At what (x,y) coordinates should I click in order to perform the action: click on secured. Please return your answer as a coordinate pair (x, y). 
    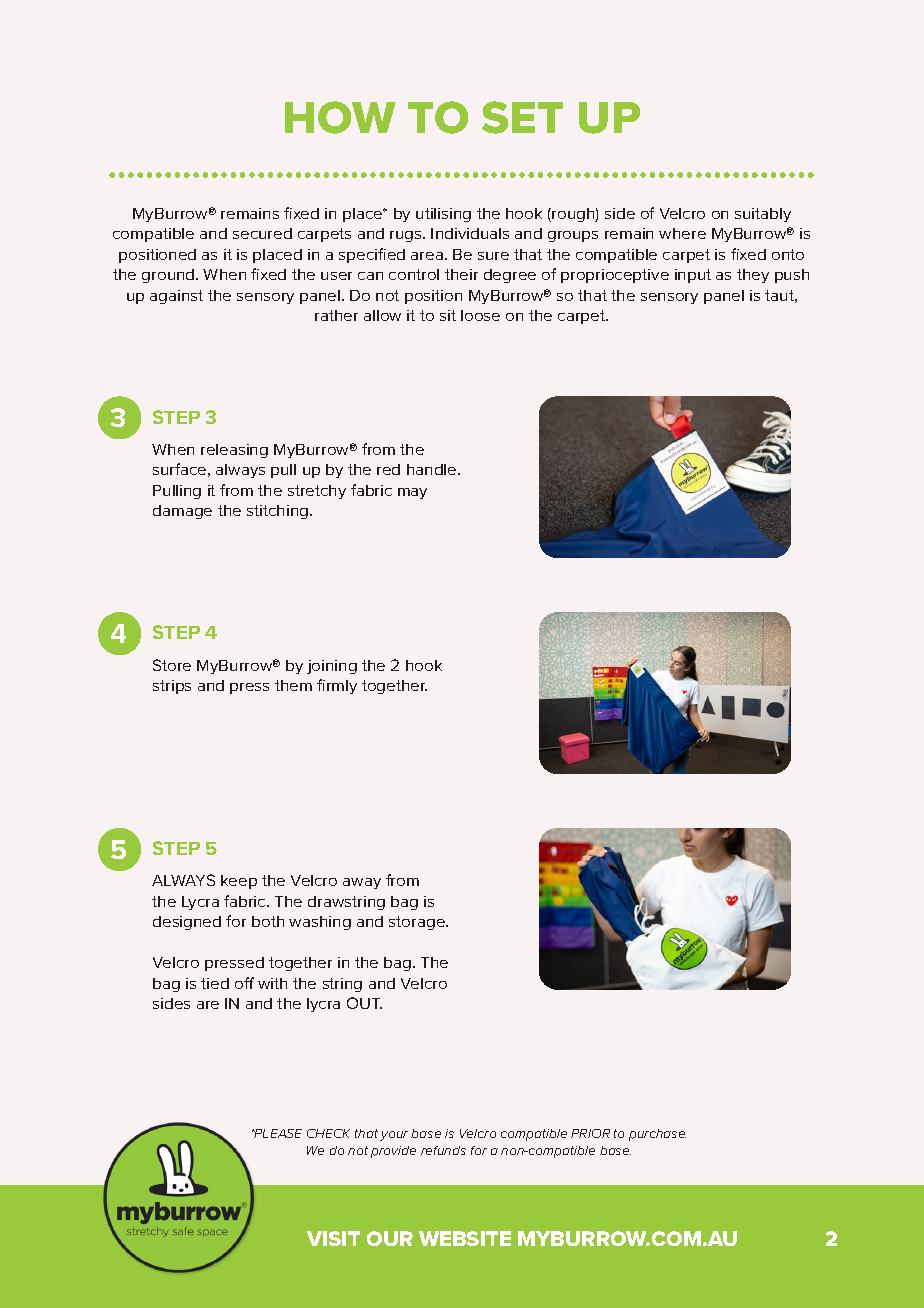
    Looking at the image, I should click on (262, 233).
